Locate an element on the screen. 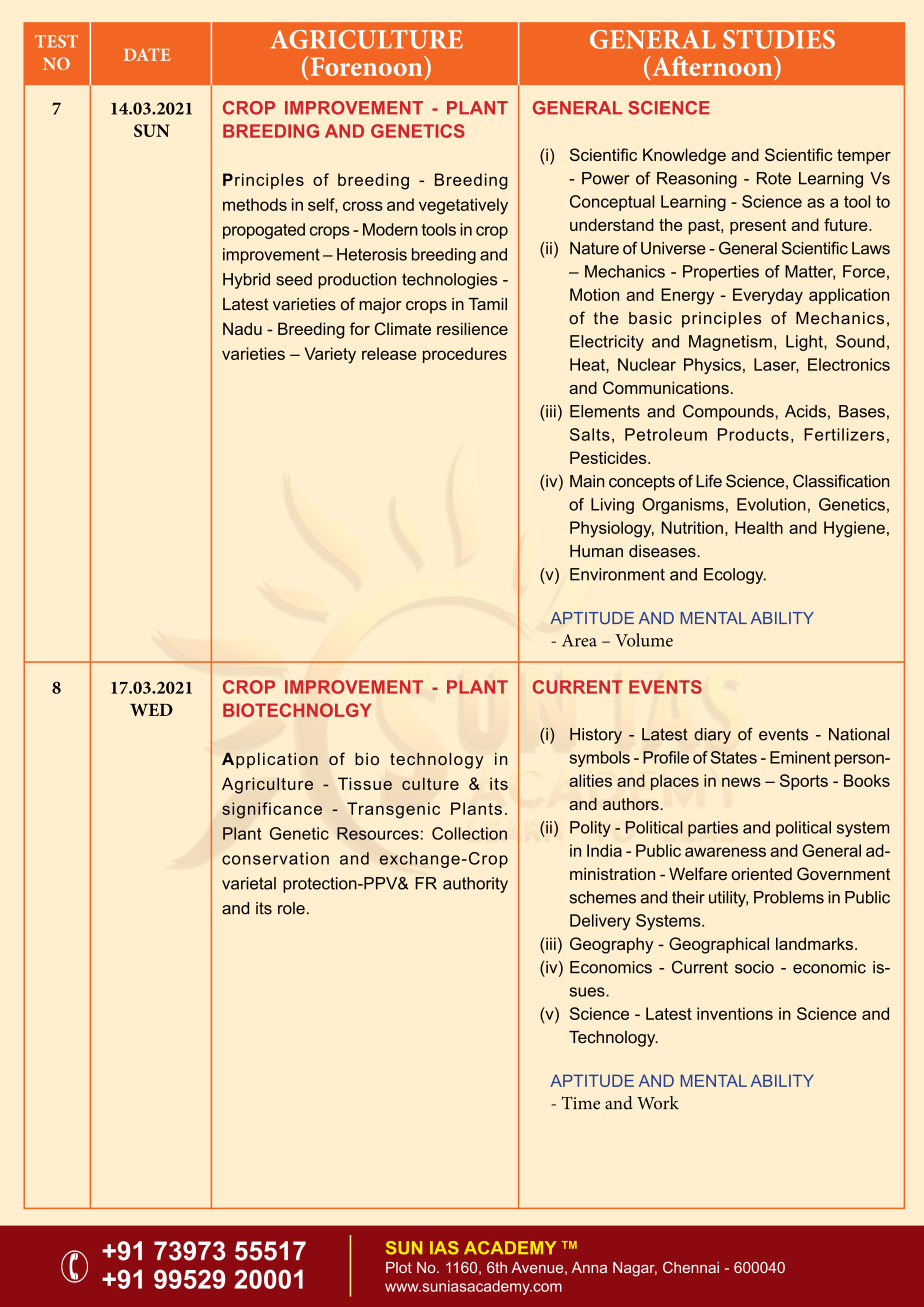 This screenshot has height=1307, width=924. authority is located at coordinates (475, 885).
